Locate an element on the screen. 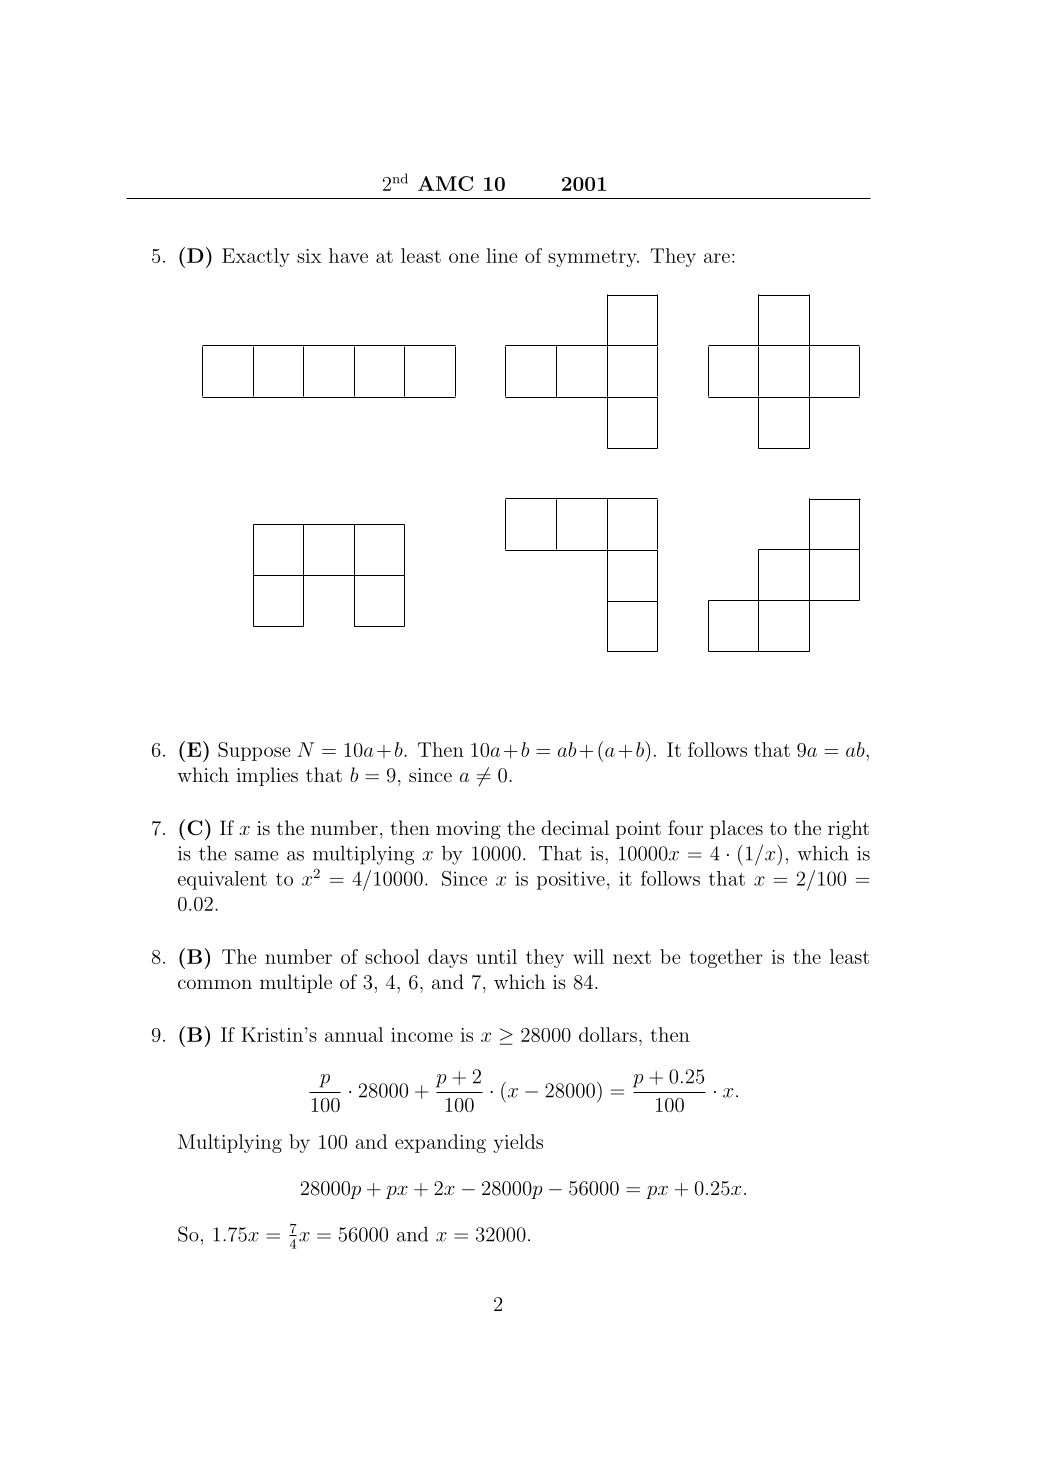 The width and height of the screenshot is (1042, 1473). Suppose is located at coordinates (254, 751).
